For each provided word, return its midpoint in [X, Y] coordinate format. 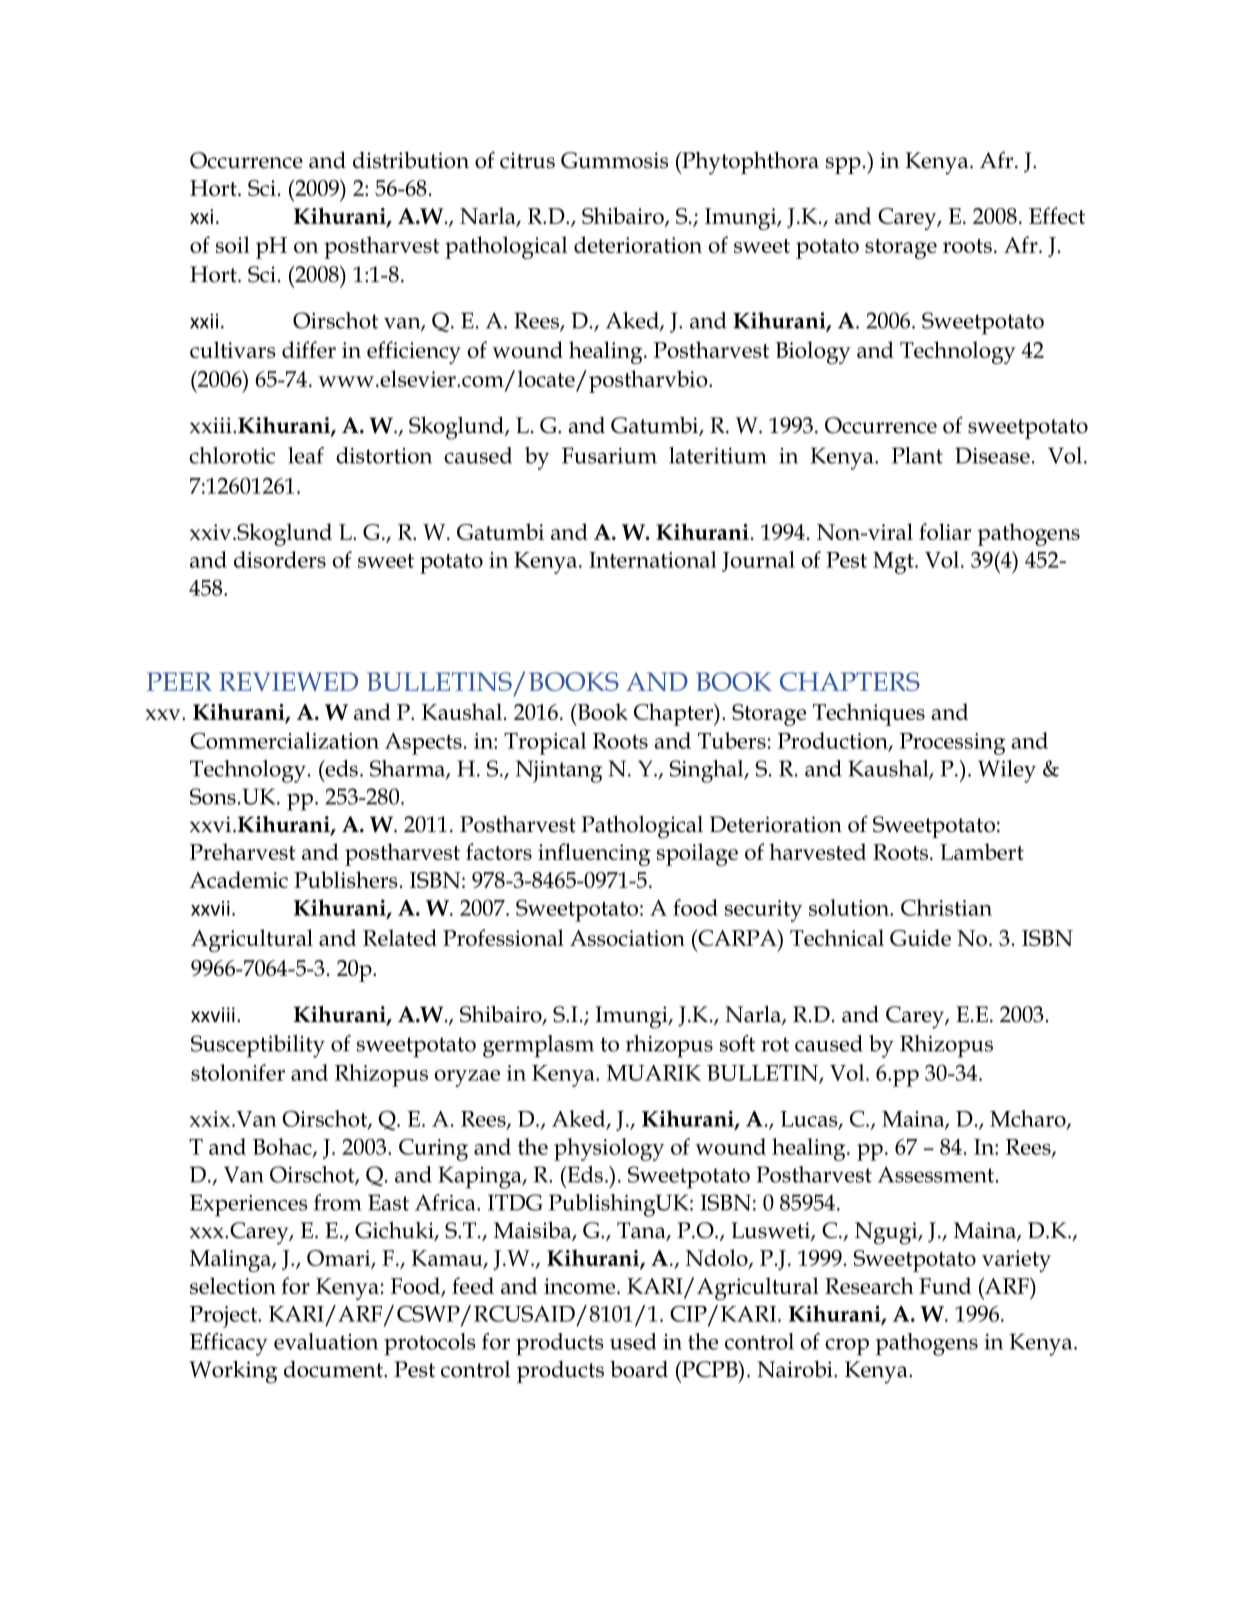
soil [232, 244]
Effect [1057, 215]
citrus [527, 160]
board [639, 1369]
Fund [945, 1285]
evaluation [326, 1341]
